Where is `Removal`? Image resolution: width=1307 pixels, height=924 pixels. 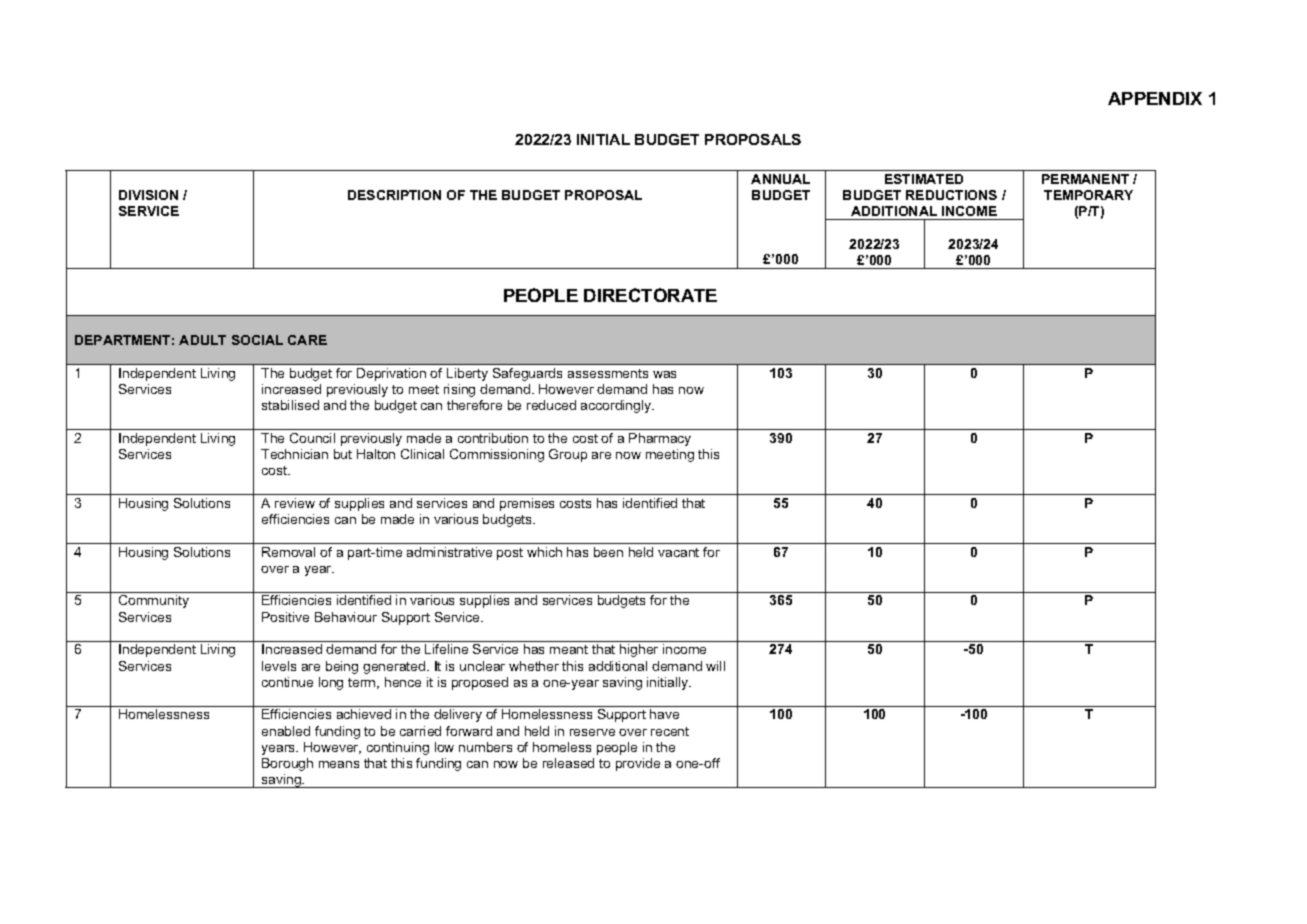
Removal is located at coordinates (288, 552).
